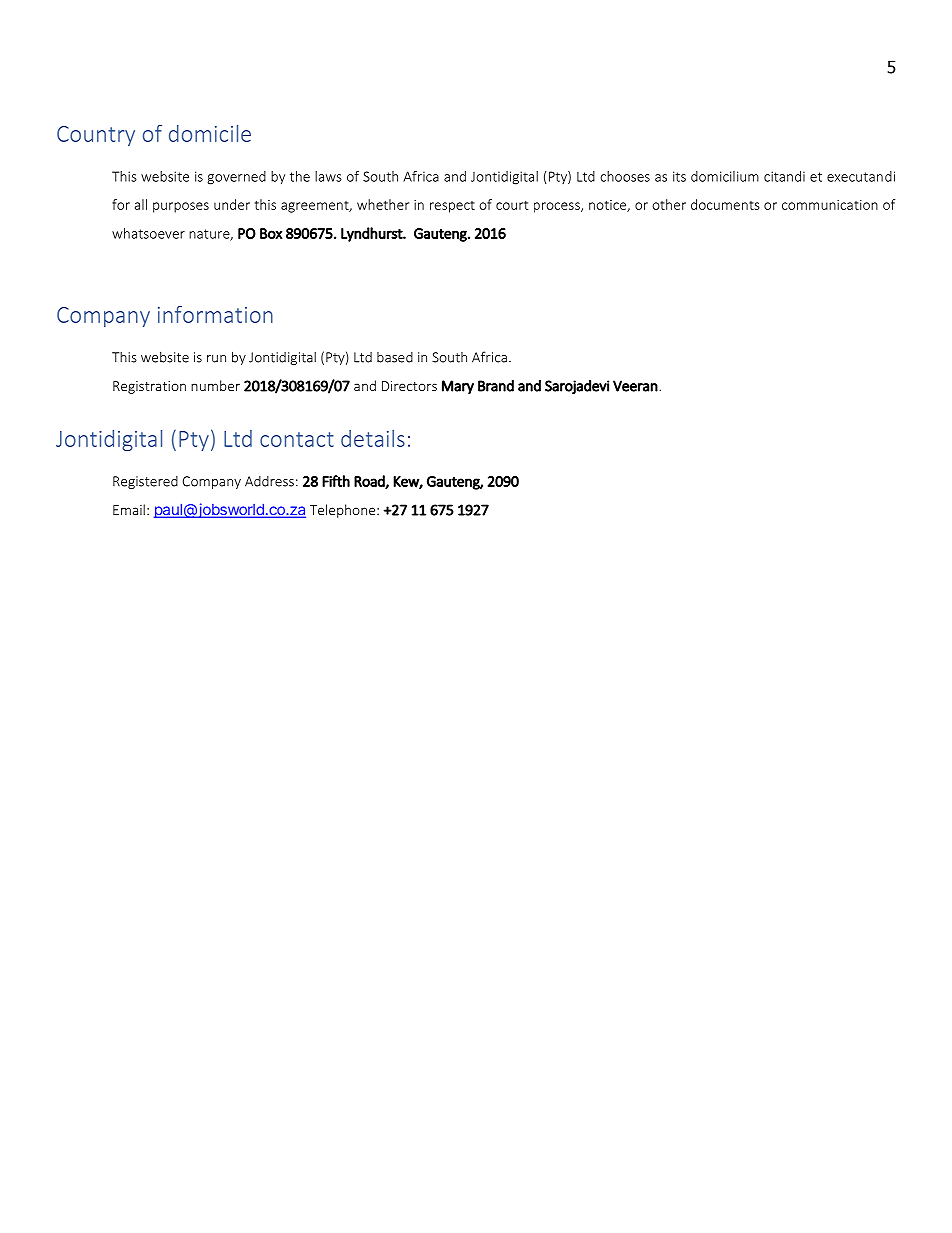 The width and height of the image is (952, 1233). What do you see at coordinates (496, 386) in the image?
I see `Brand` at bounding box center [496, 386].
